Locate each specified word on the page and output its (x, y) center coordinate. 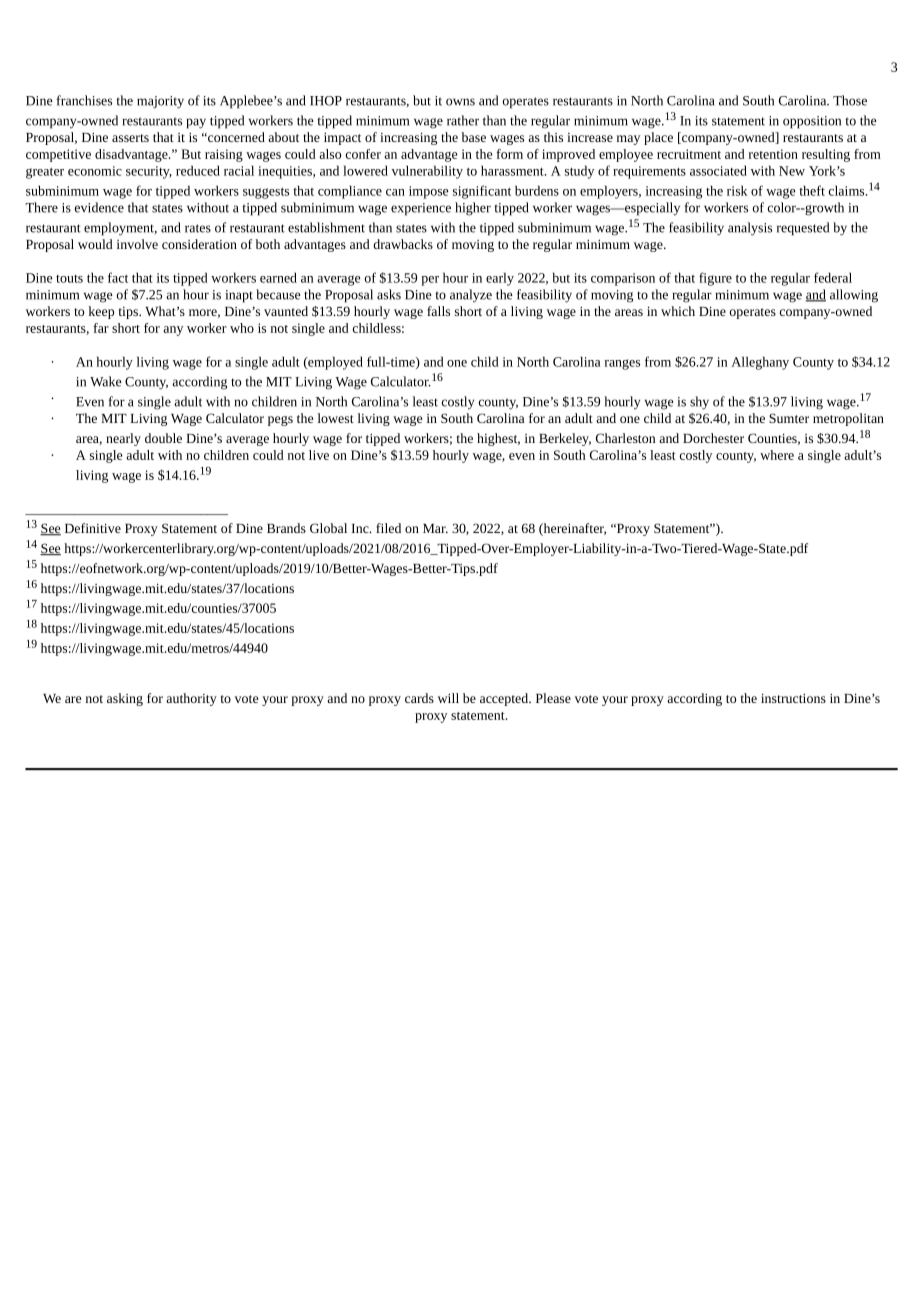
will (448, 698)
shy (699, 403)
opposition (812, 122)
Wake (106, 381)
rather (463, 120)
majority (160, 102)
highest (498, 439)
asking (125, 699)
